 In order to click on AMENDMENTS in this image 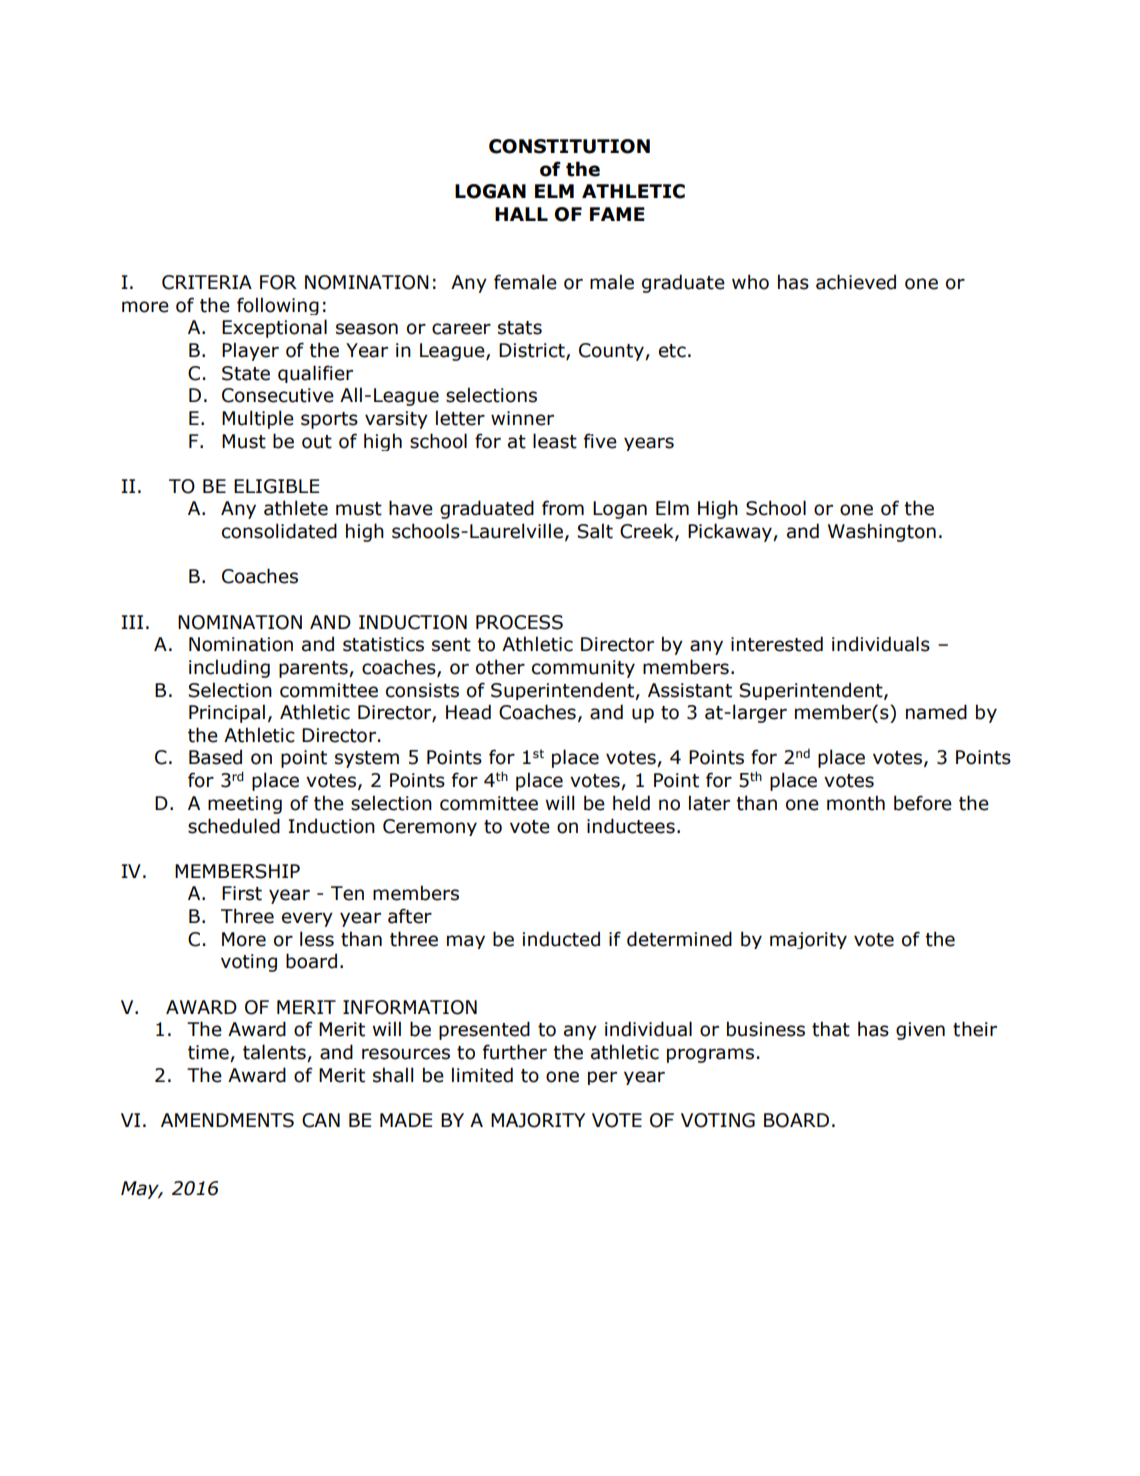, I will do `click(227, 1120)`.
